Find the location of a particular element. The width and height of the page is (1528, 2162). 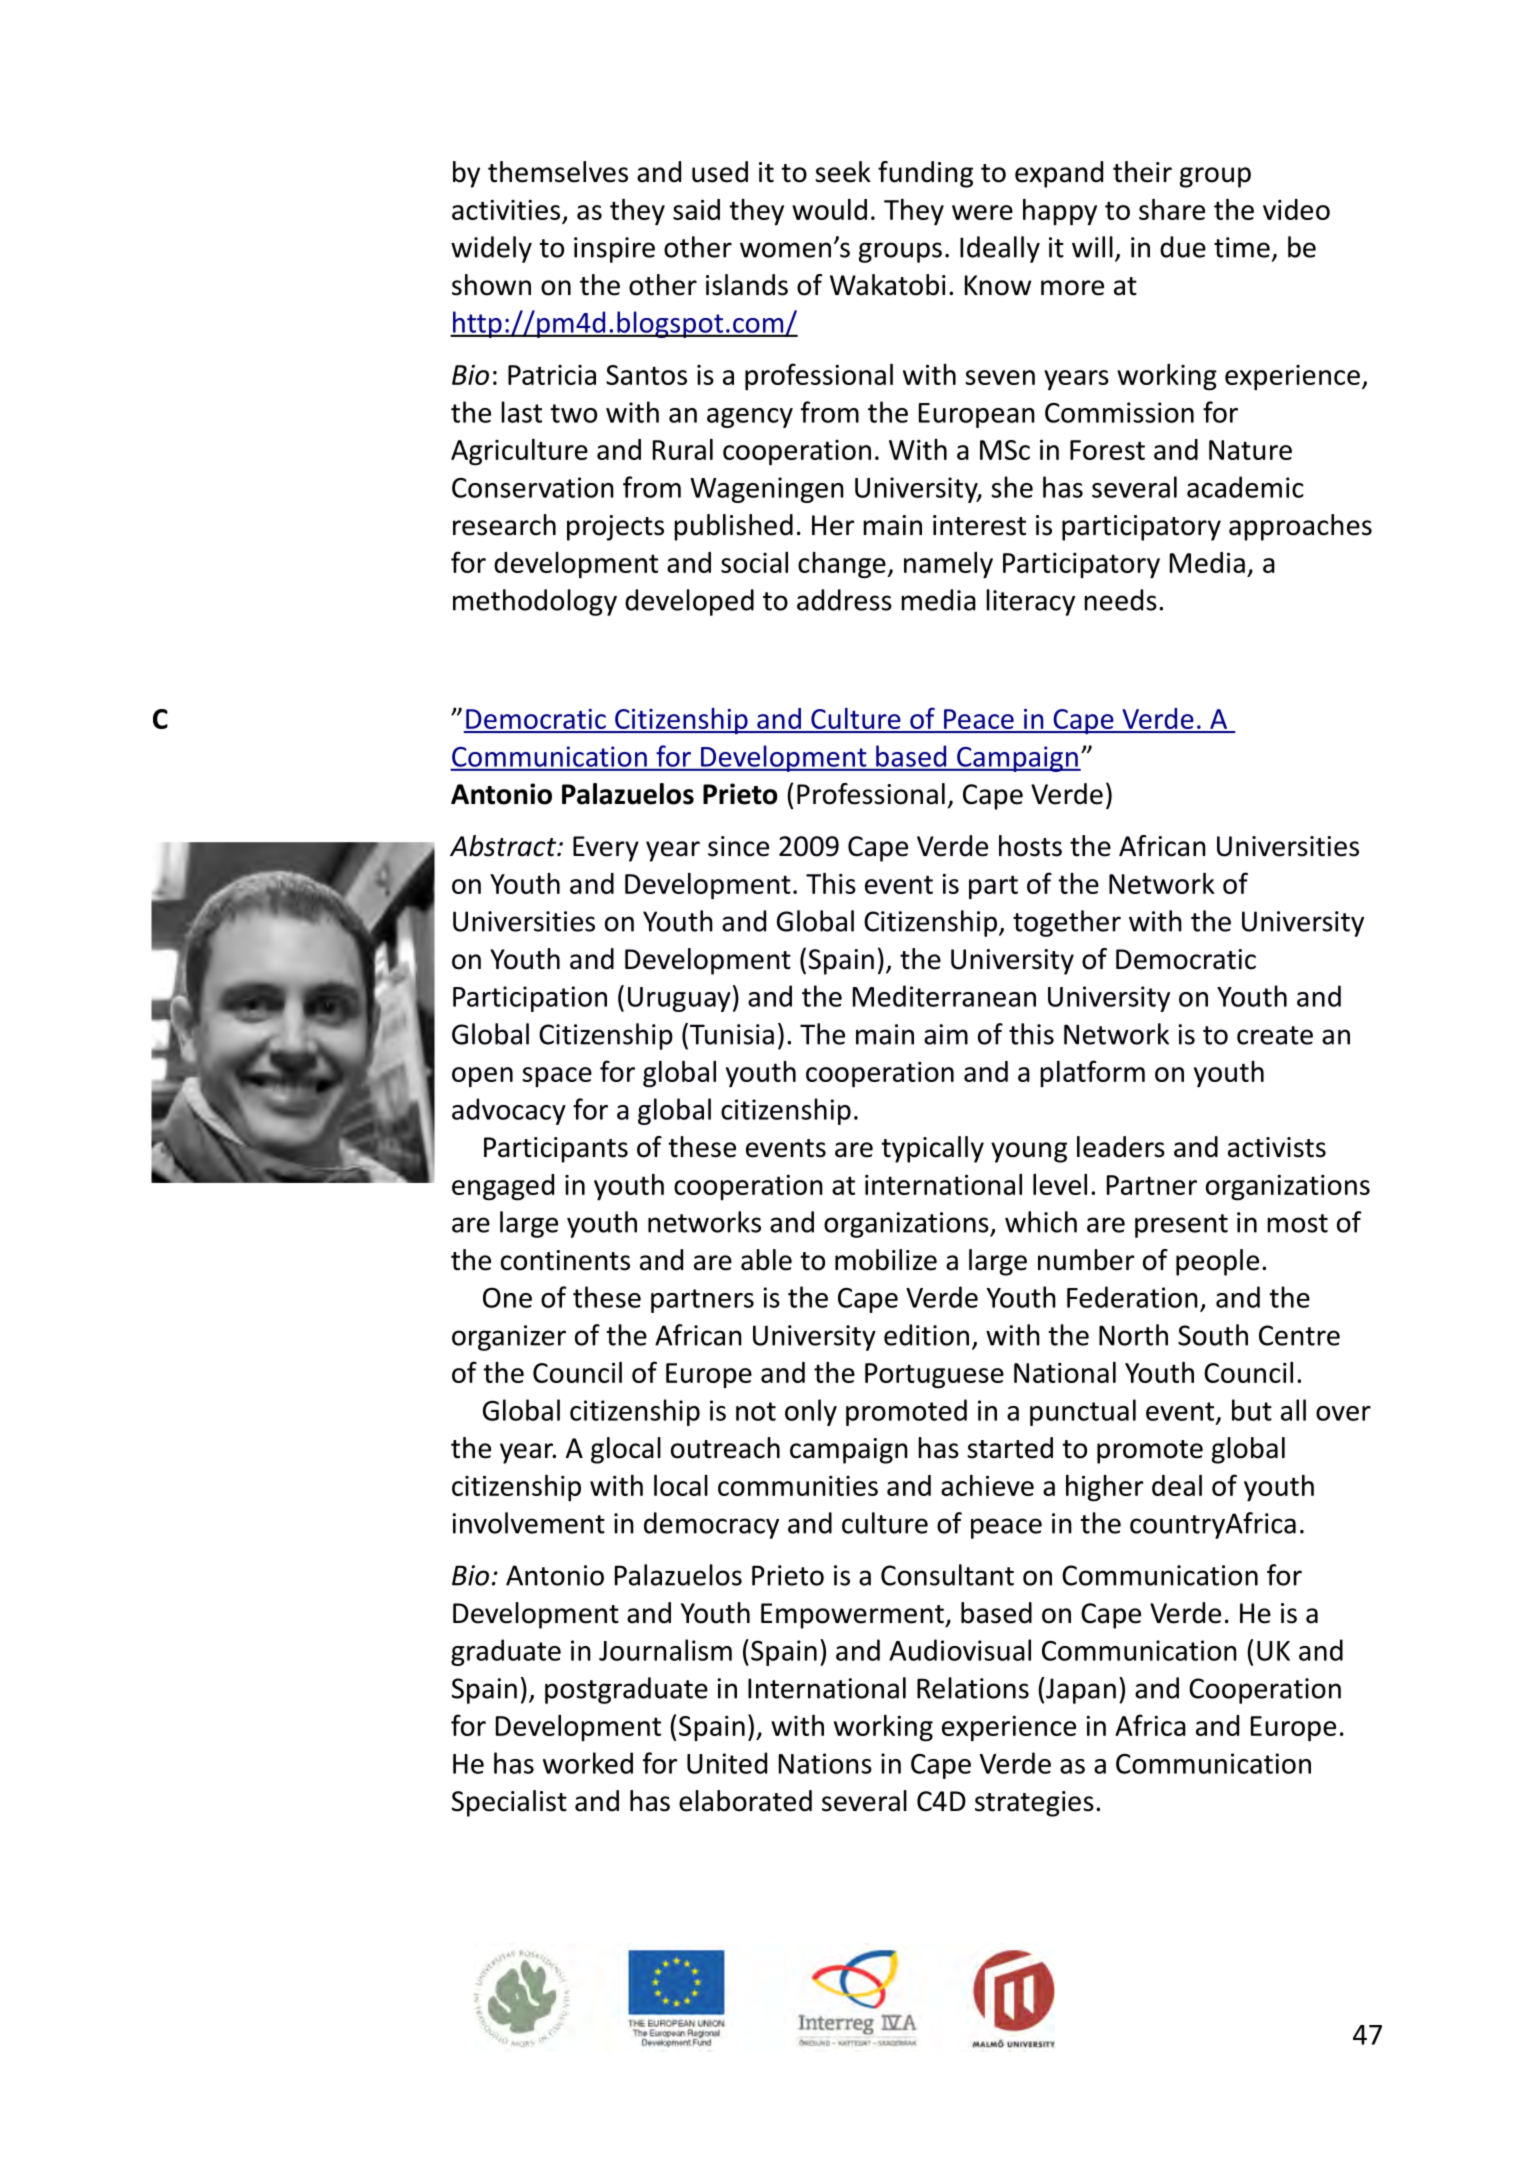

namely is located at coordinates (948, 565).
